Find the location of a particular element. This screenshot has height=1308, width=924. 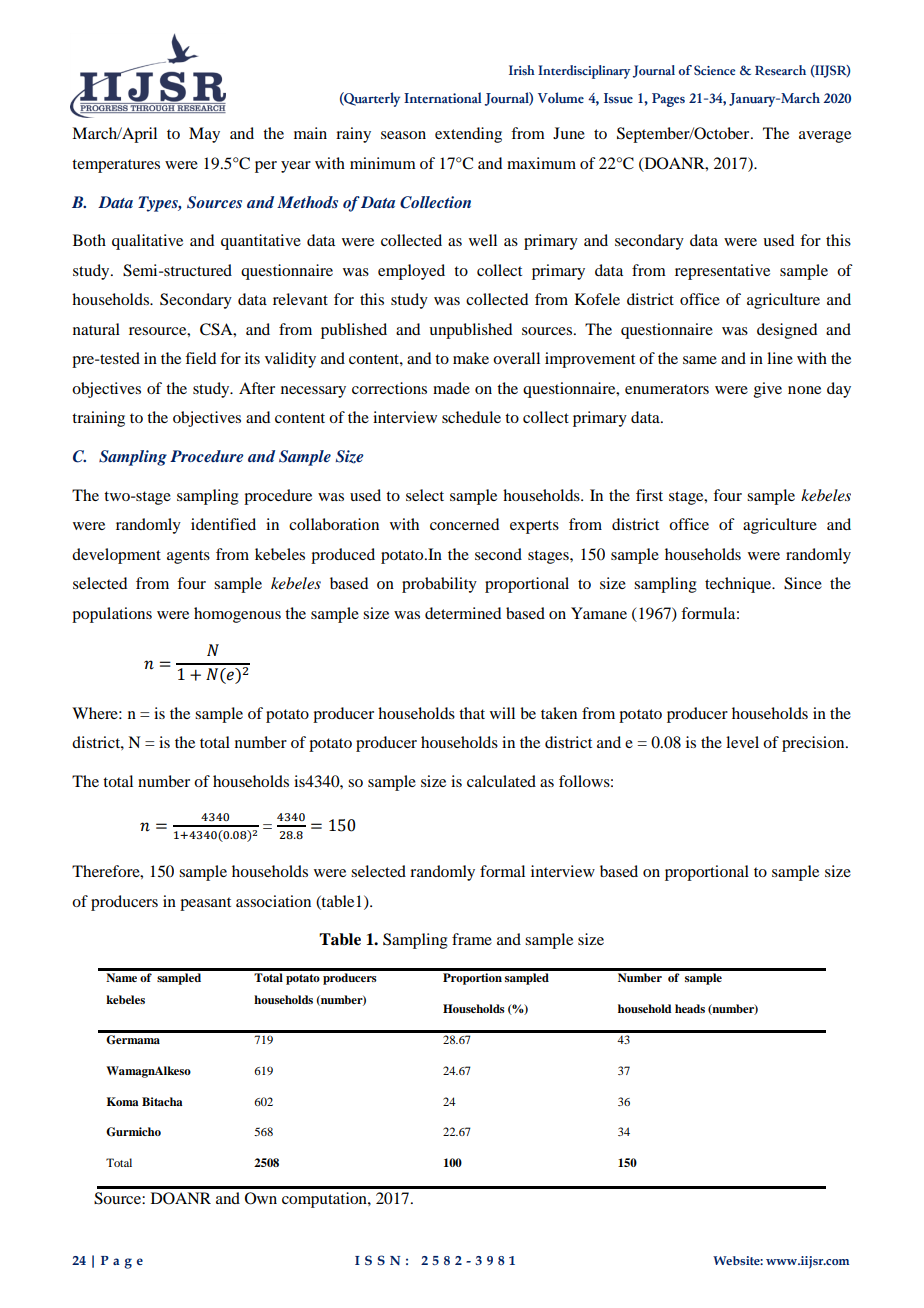

technique is located at coordinates (739, 585).
